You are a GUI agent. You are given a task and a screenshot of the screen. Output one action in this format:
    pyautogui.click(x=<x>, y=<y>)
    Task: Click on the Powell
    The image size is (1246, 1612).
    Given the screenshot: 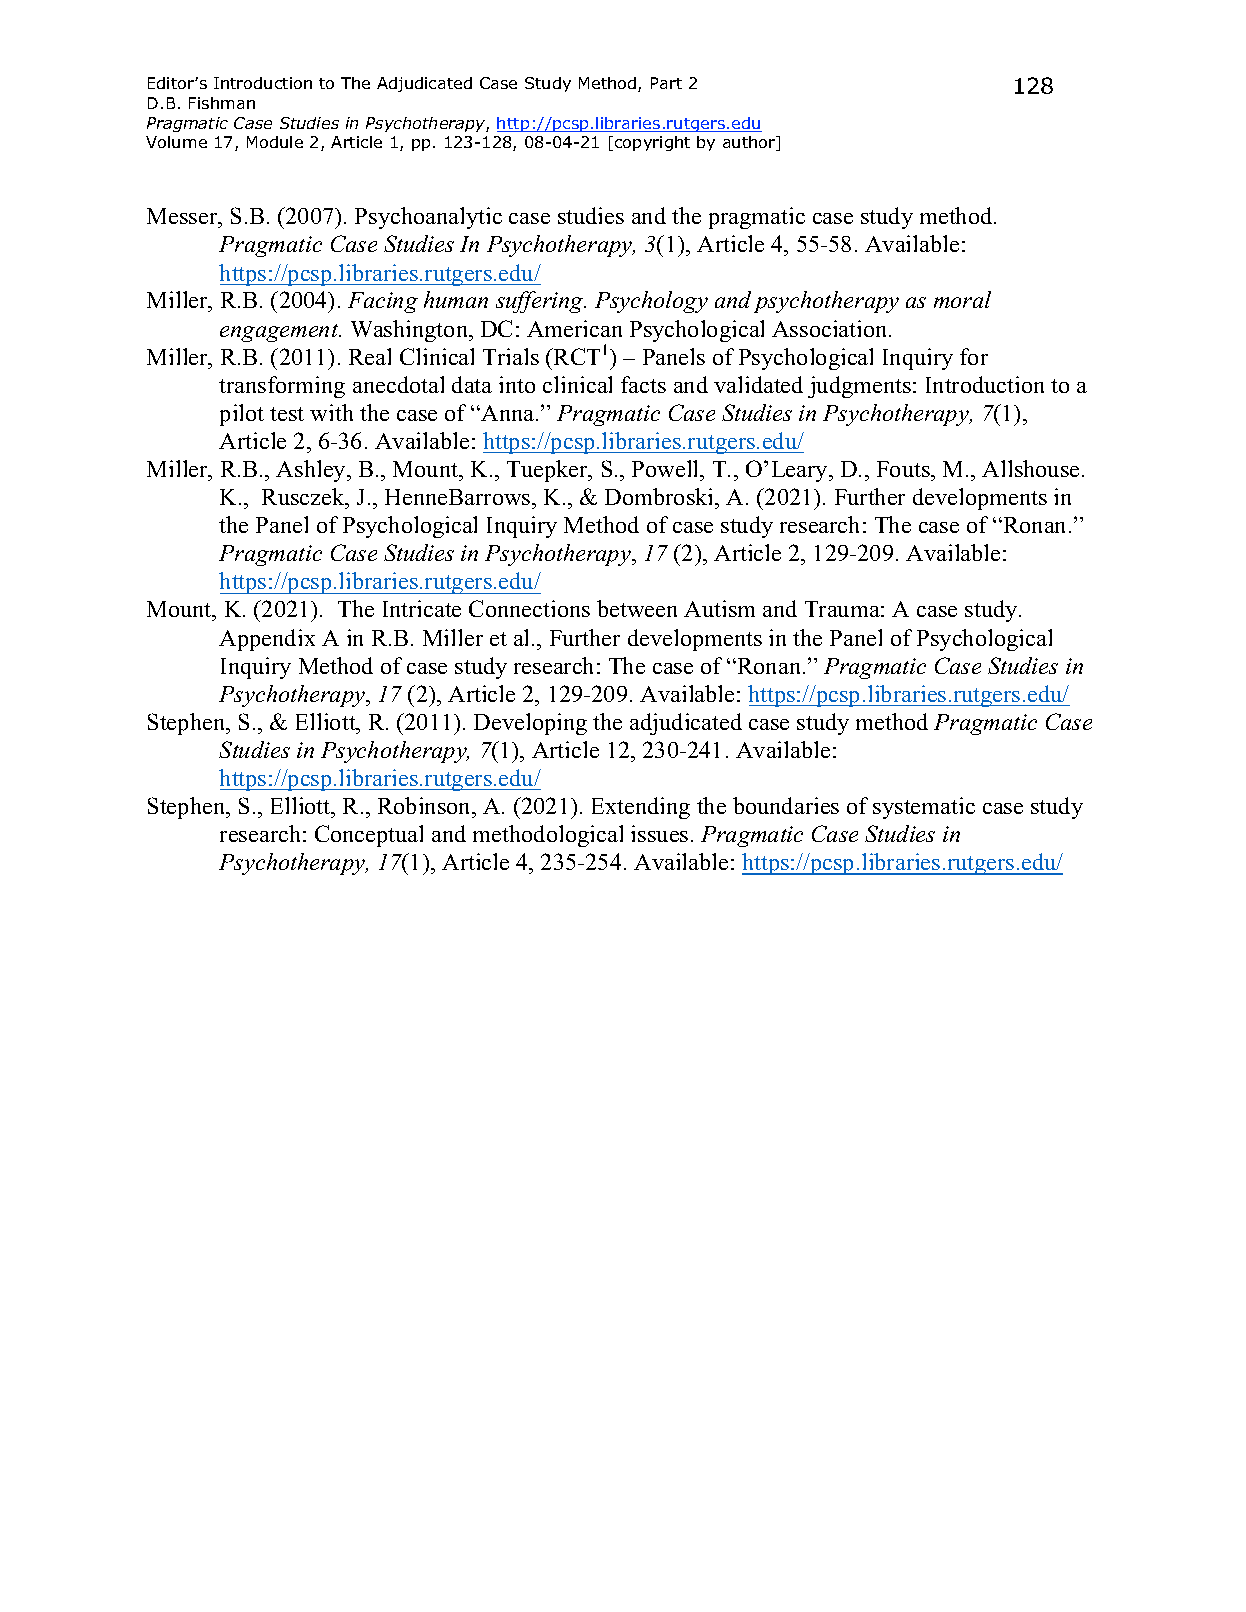 What is the action you would take?
    pyautogui.click(x=667, y=468)
